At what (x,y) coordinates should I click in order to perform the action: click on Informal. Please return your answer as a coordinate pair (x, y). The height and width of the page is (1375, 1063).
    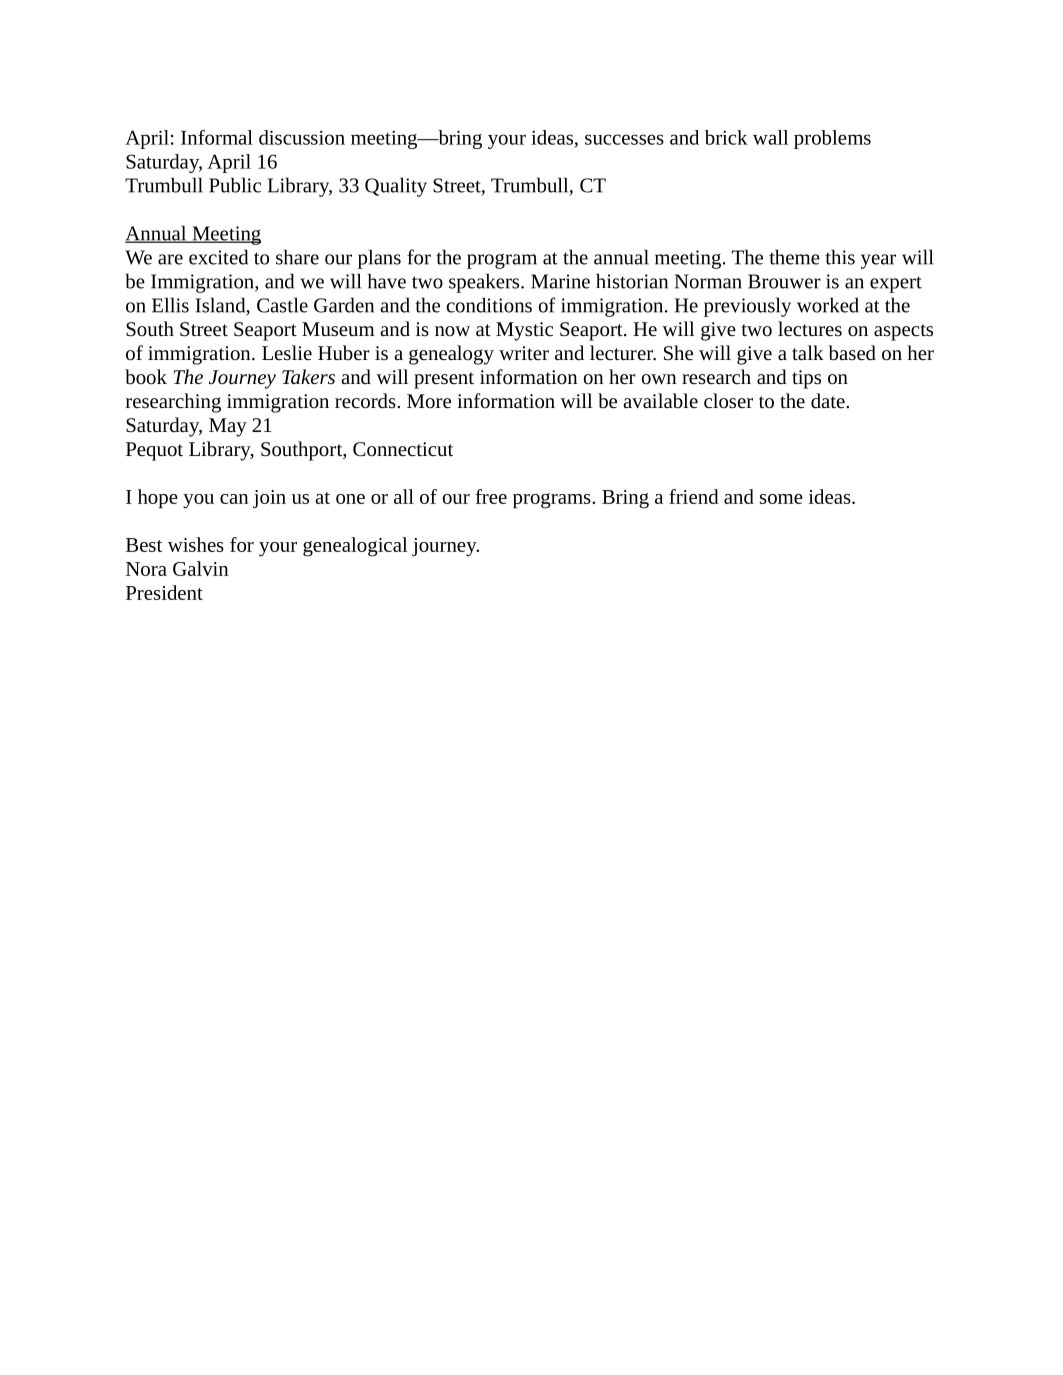
    Looking at the image, I should click on (217, 137).
